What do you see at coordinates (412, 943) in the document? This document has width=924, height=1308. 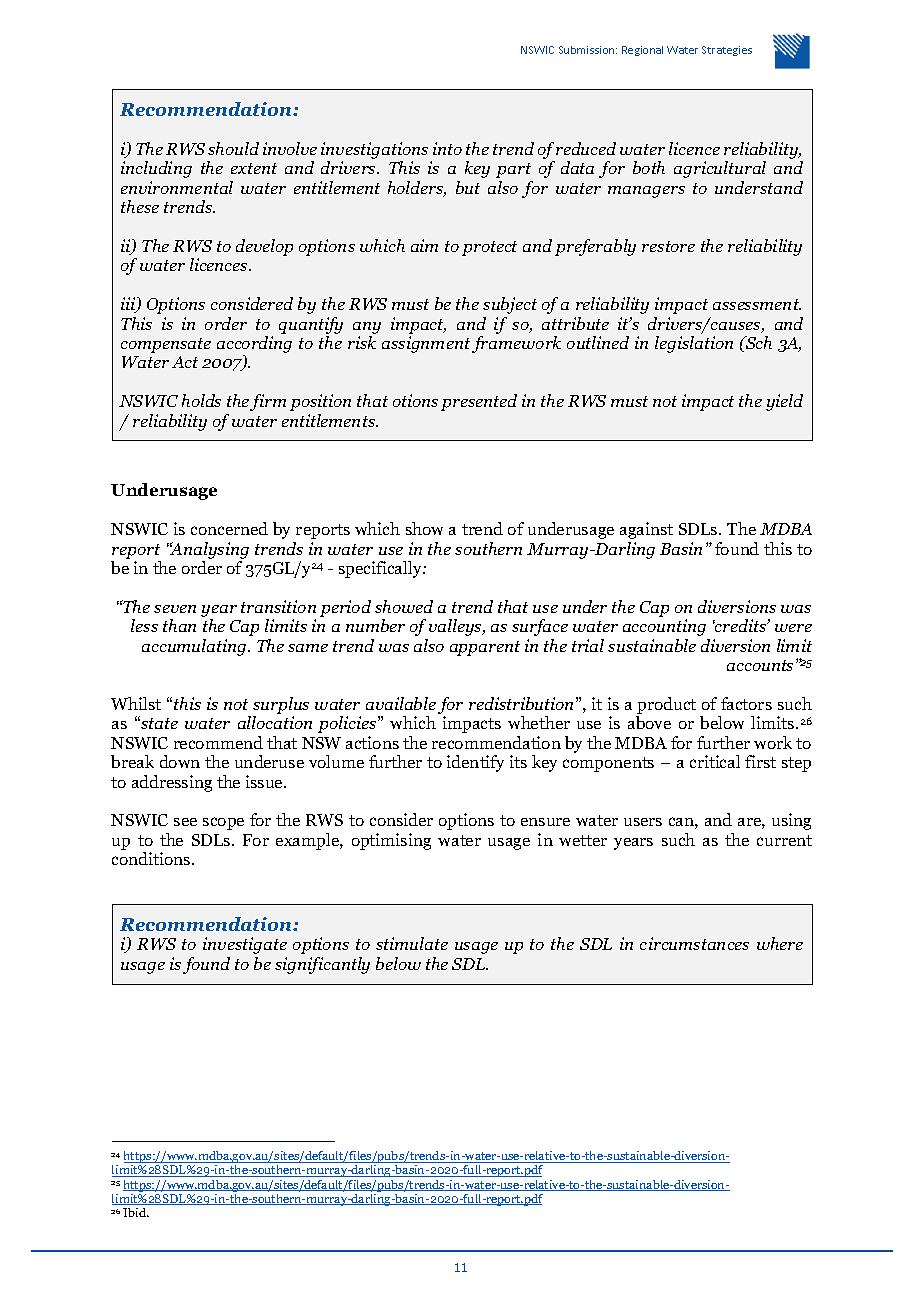 I see `stimulate` at bounding box center [412, 943].
